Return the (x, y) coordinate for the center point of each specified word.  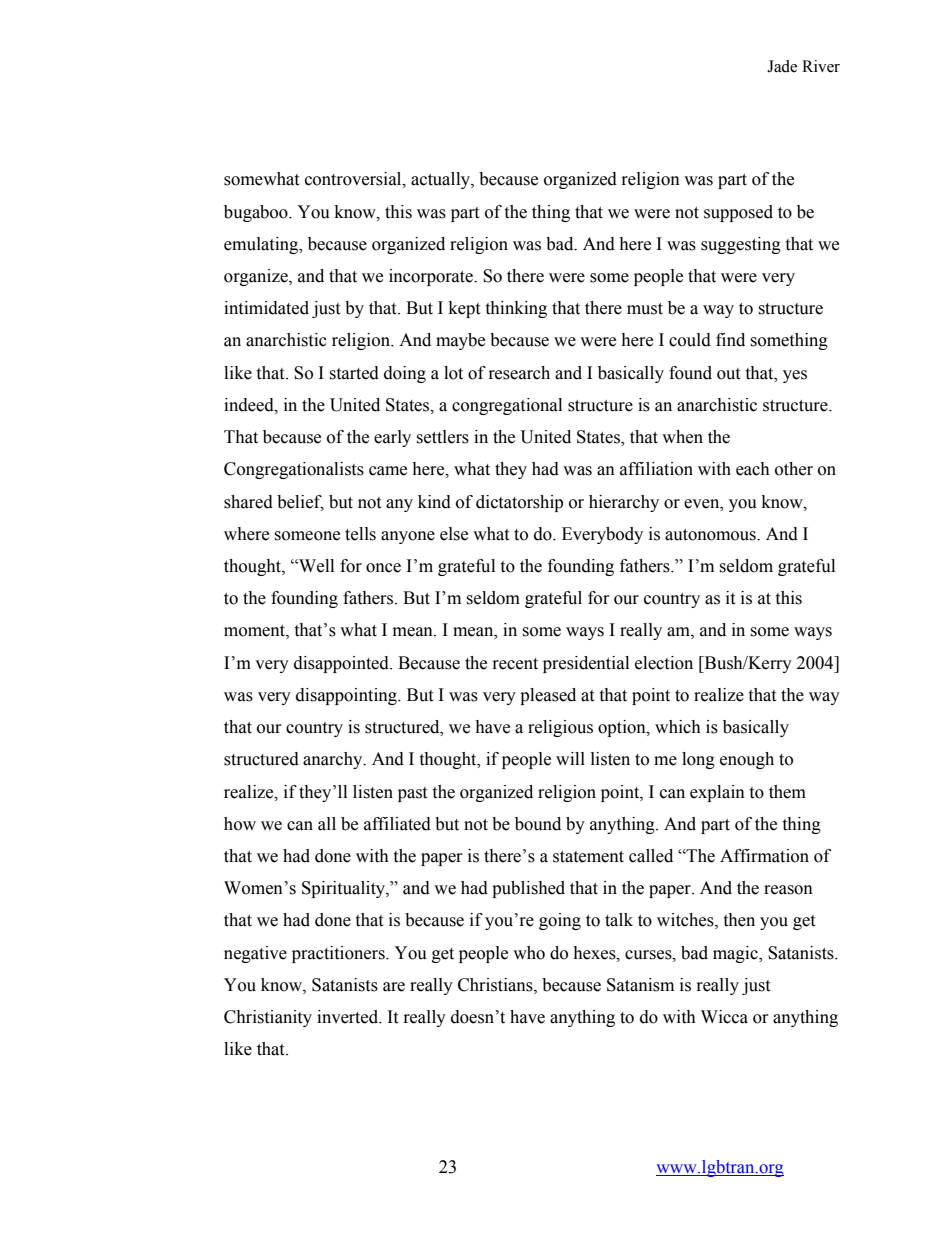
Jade (782, 66)
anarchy (334, 760)
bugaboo (257, 213)
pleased (548, 696)
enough (747, 760)
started (354, 373)
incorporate (432, 277)
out (728, 374)
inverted (349, 1017)
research (519, 373)
